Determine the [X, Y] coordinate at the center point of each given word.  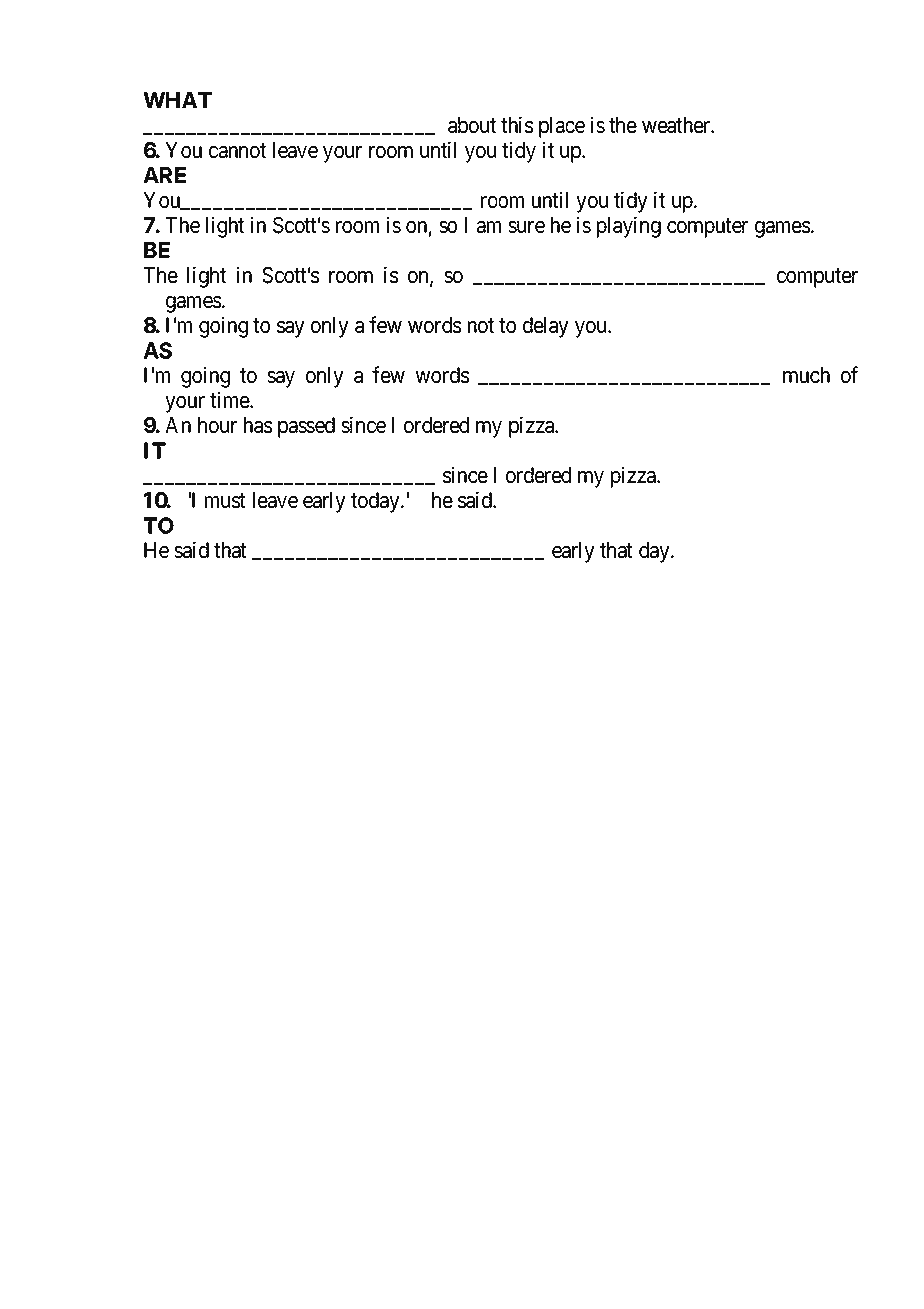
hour [217, 425]
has [258, 425]
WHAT [177, 100]
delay [546, 327]
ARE [164, 175]
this [517, 125]
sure [526, 227]
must [225, 501]
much [806, 375]
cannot [237, 151]
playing [629, 227]
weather [677, 125]
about [472, 125]
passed [306, 427]
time [230, 400]
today [376, 502]
